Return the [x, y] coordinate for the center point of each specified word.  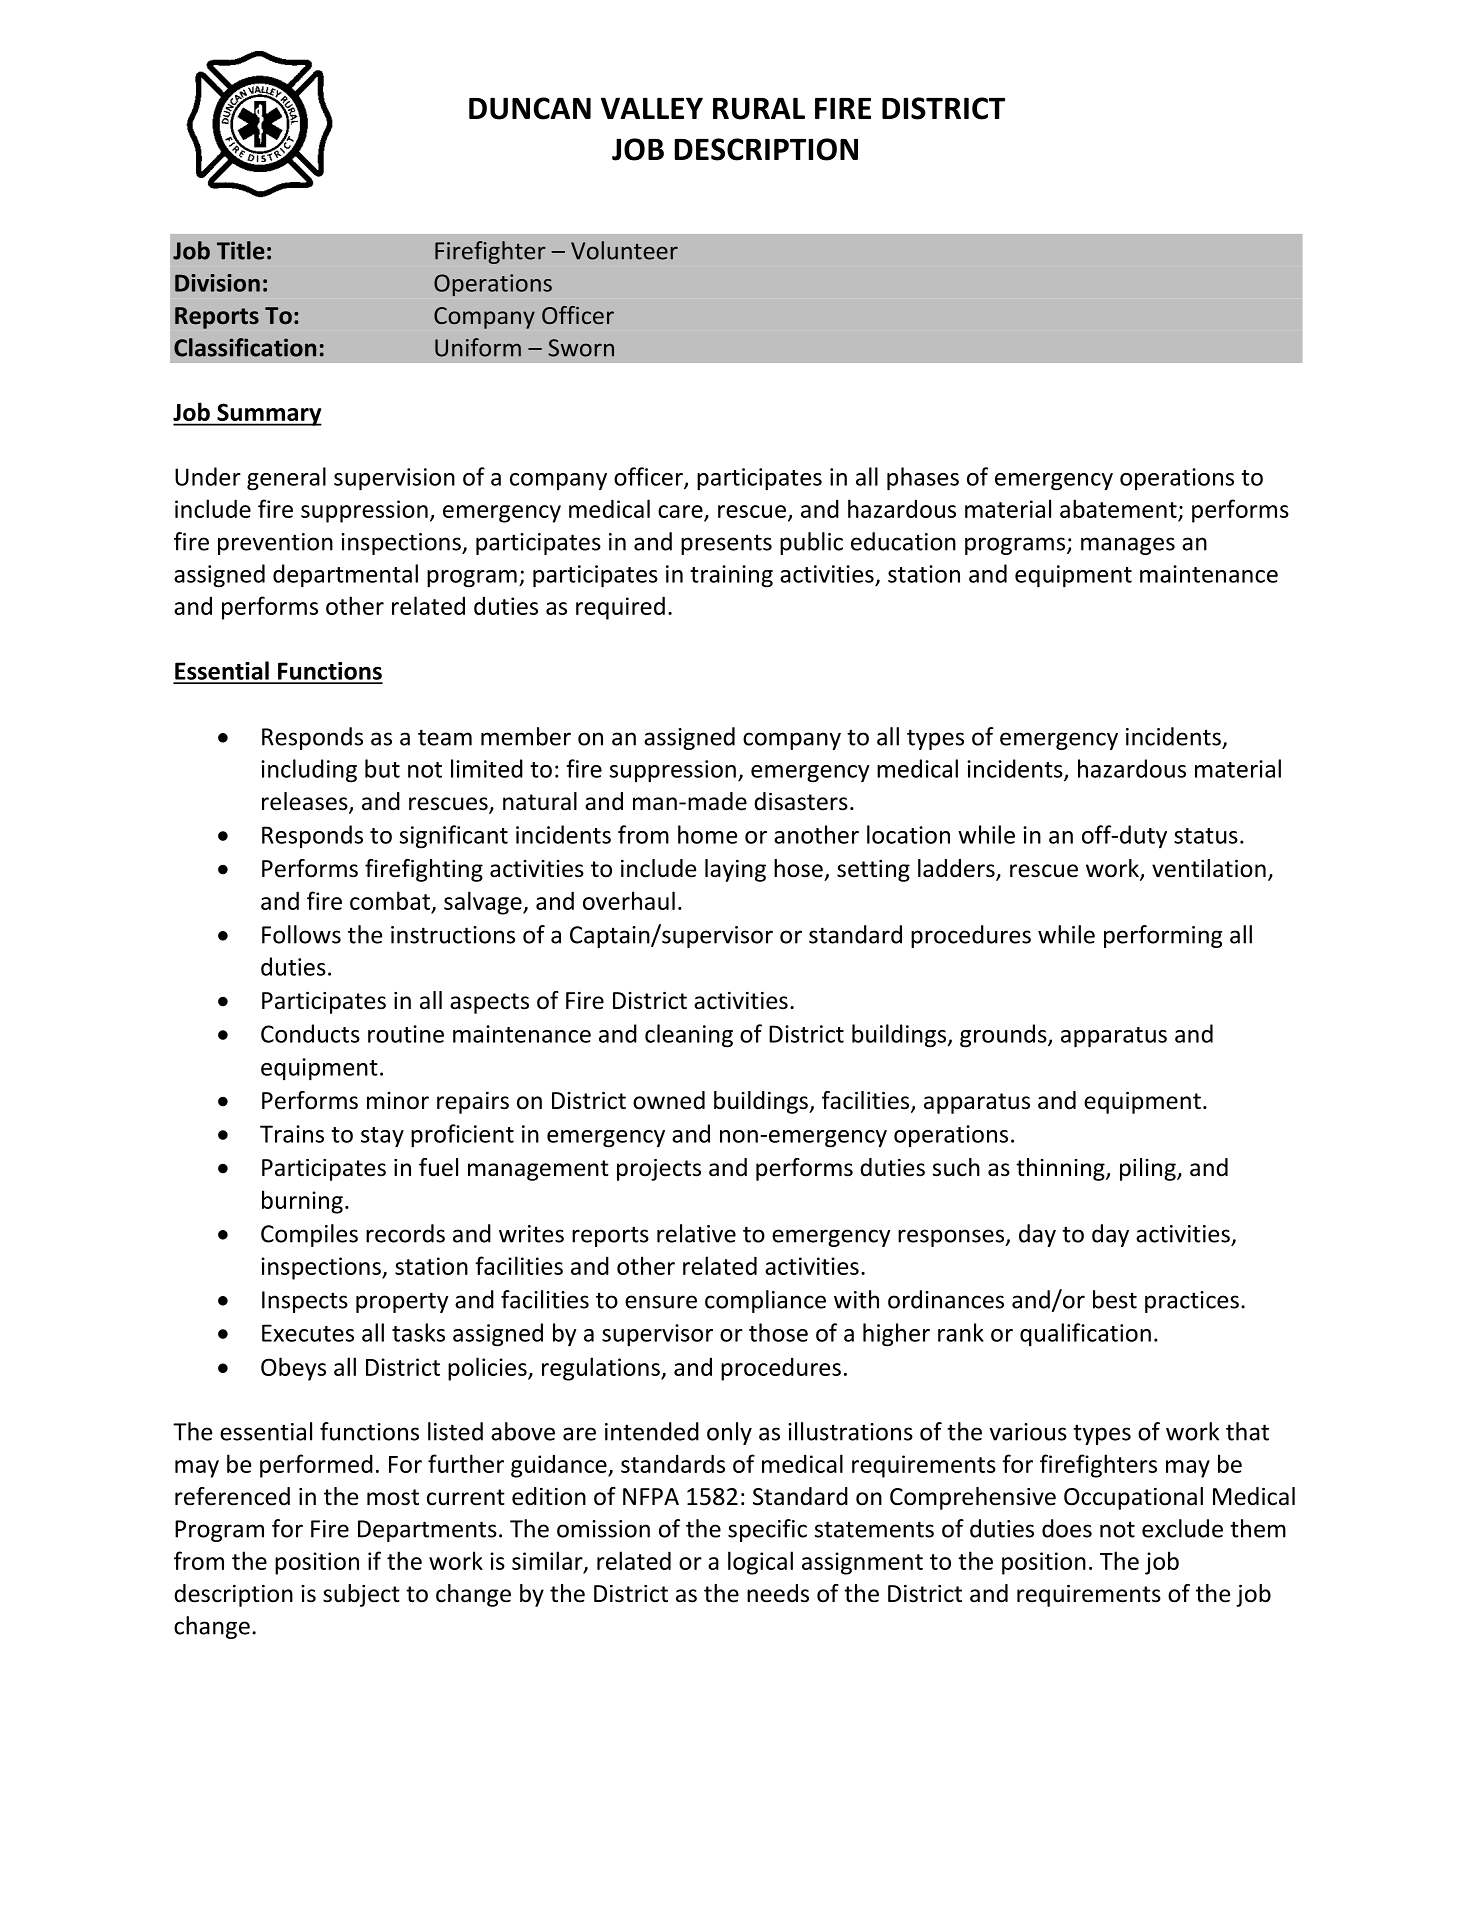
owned [669, 1100]
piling [1149, 1169]
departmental [345, 576]
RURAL [759, 108]
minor [398, 1101]
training [731, 576]
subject [361, 1595]
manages [1128, 546]
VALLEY [652, 108]
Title [241, 250]
